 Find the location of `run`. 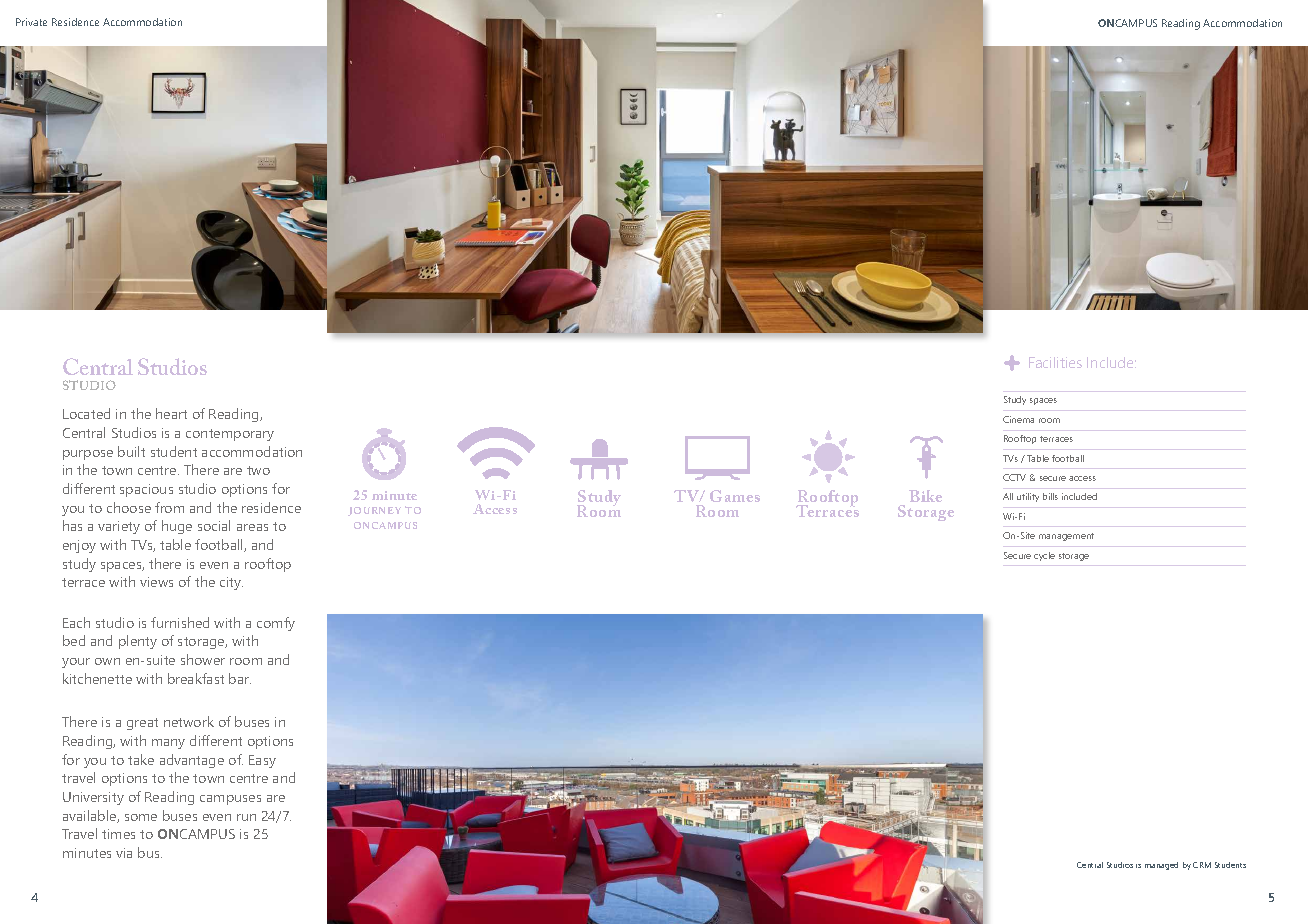

run is located at coordinates (246, 817).
